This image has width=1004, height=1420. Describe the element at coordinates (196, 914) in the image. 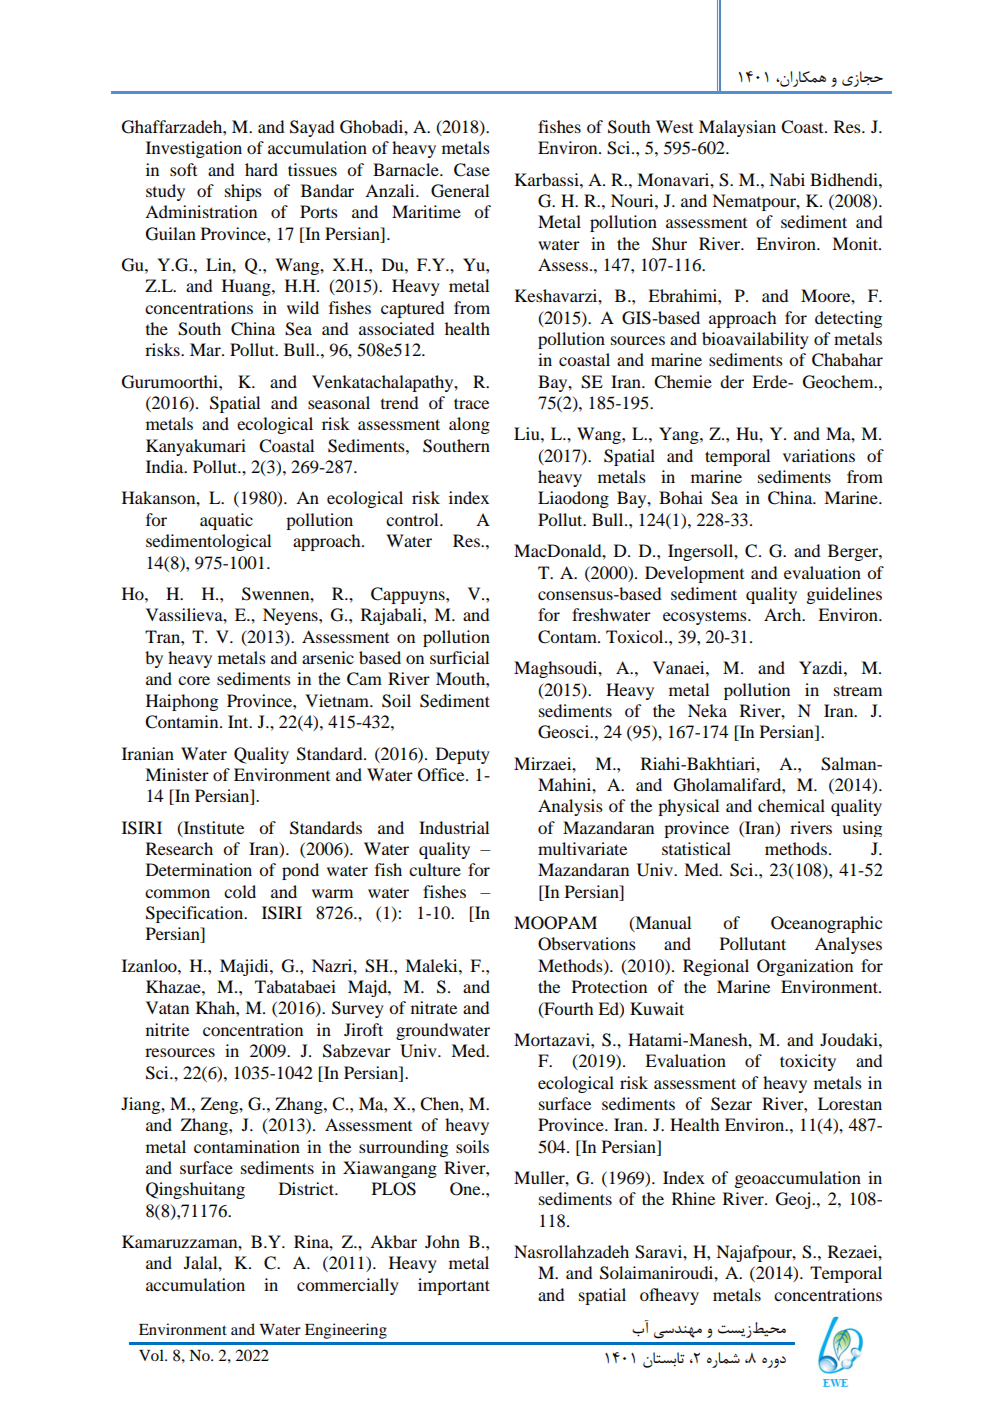

I see `Specification` at that location.
